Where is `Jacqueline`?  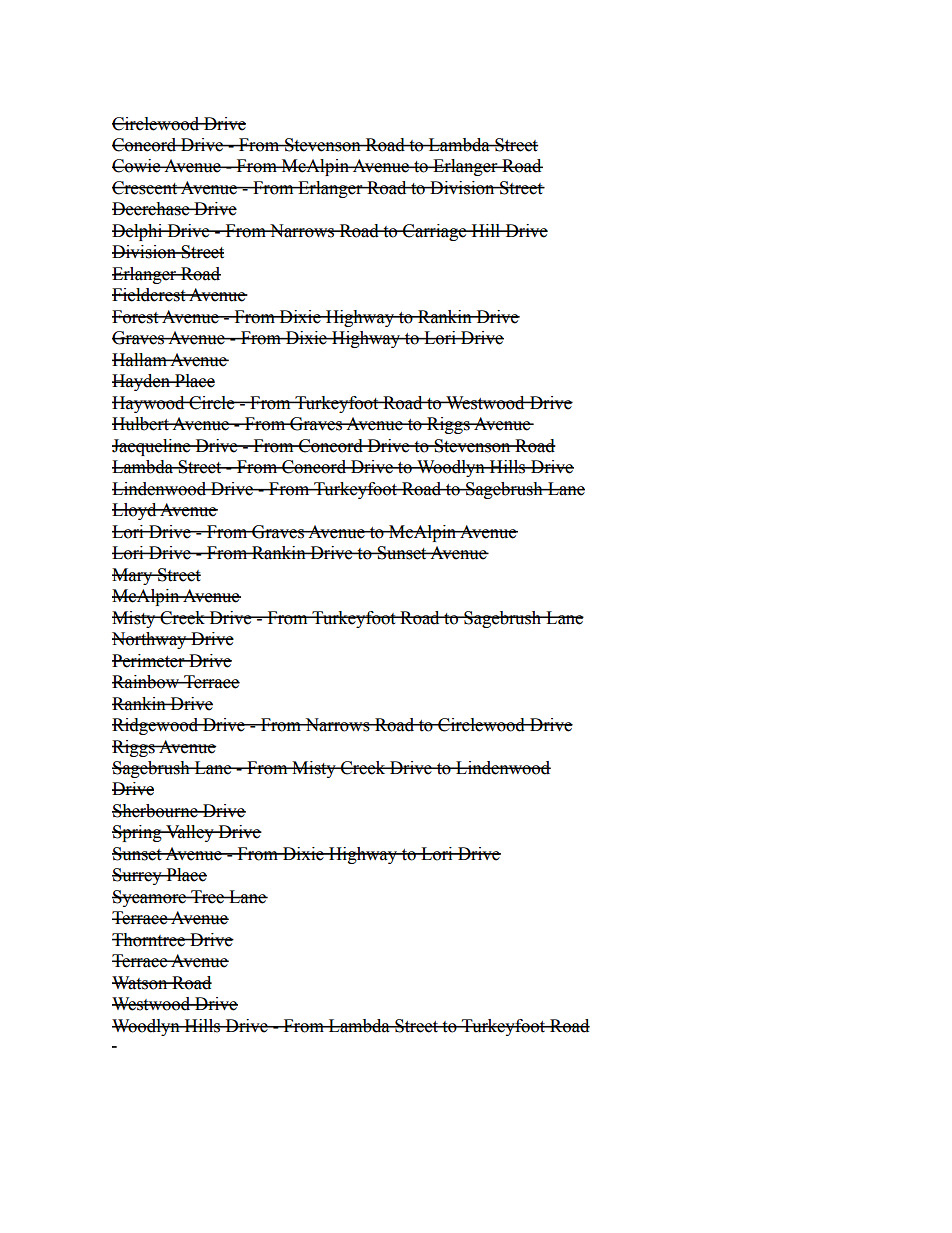
Jacqueline is located at coordinates (152, 447).
